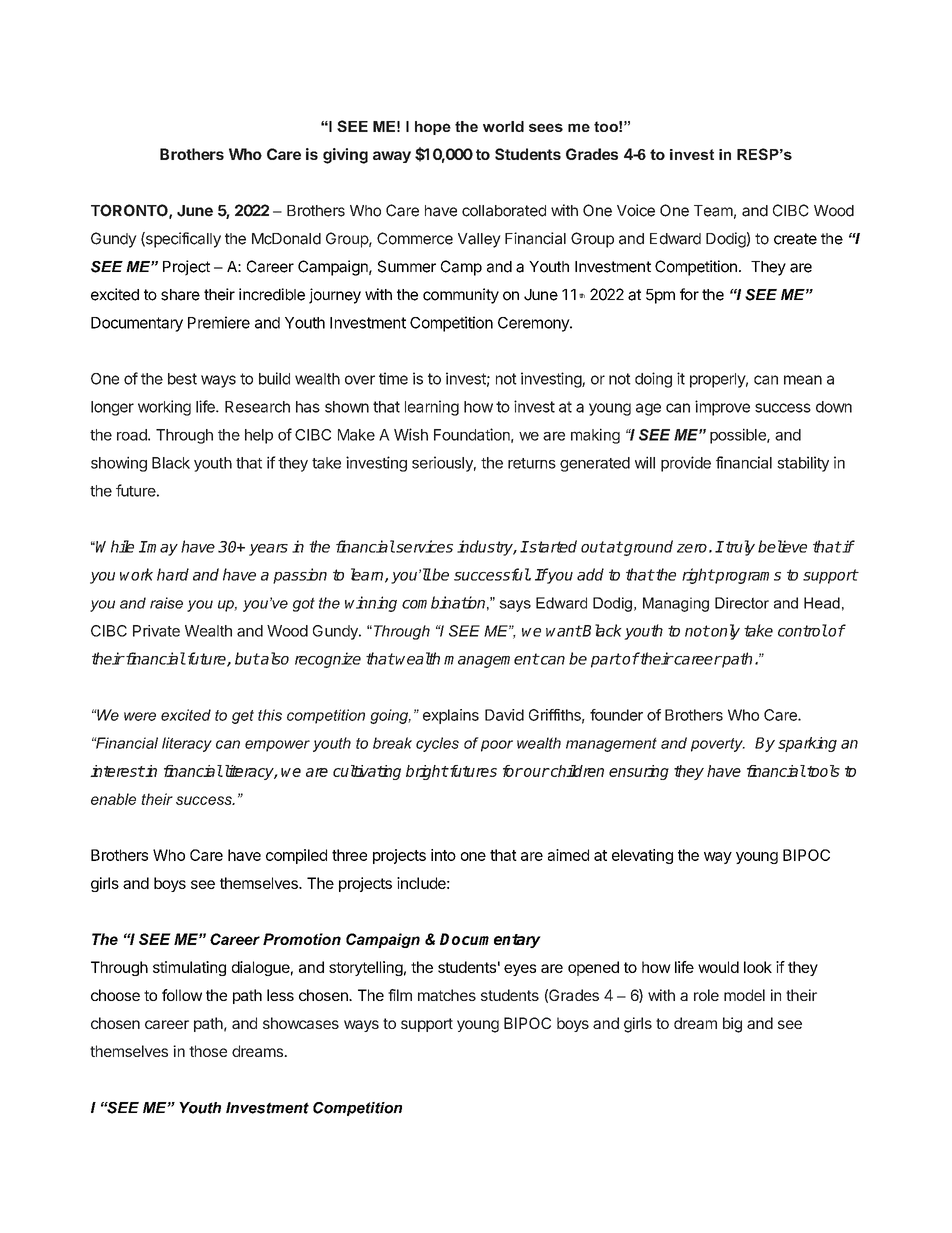 The height and width of the image is (1233, 952). Describe the element at coordinates (345, 156) in the image. I see `giving` at that location.
